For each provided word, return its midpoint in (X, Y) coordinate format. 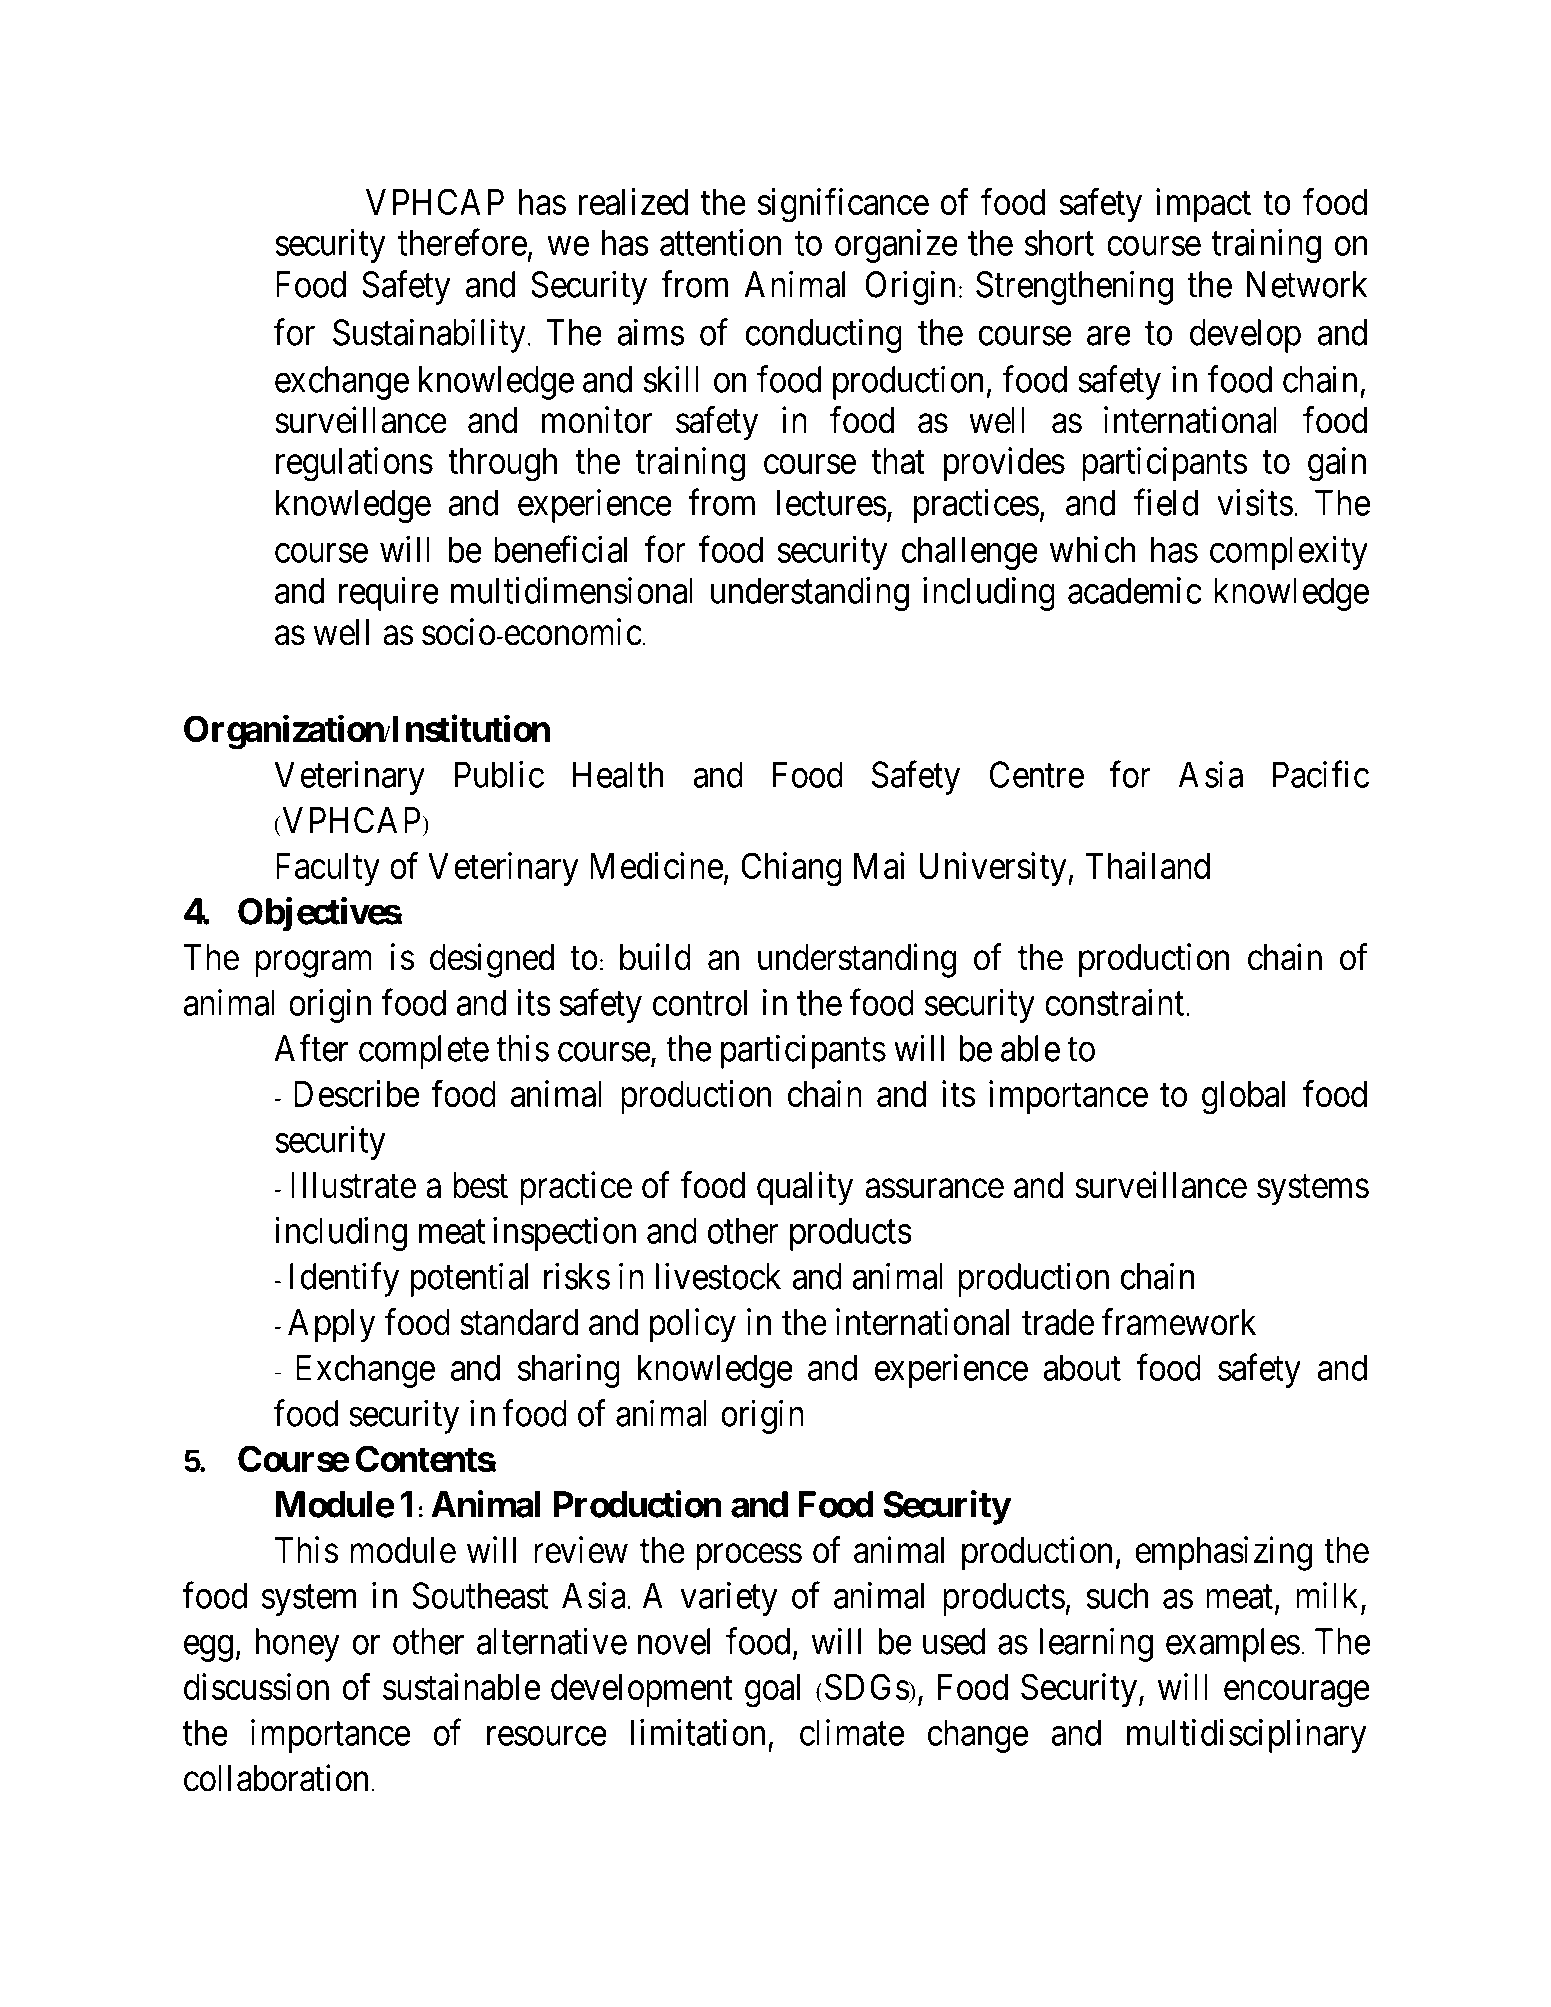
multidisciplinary (1247, 1736)
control (700, 1002)
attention (721, 242)
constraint (1116, 1002)
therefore (462, 242)
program (313, 964)
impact (1203, 205)
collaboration (278, 1778)
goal (772, 1691)
